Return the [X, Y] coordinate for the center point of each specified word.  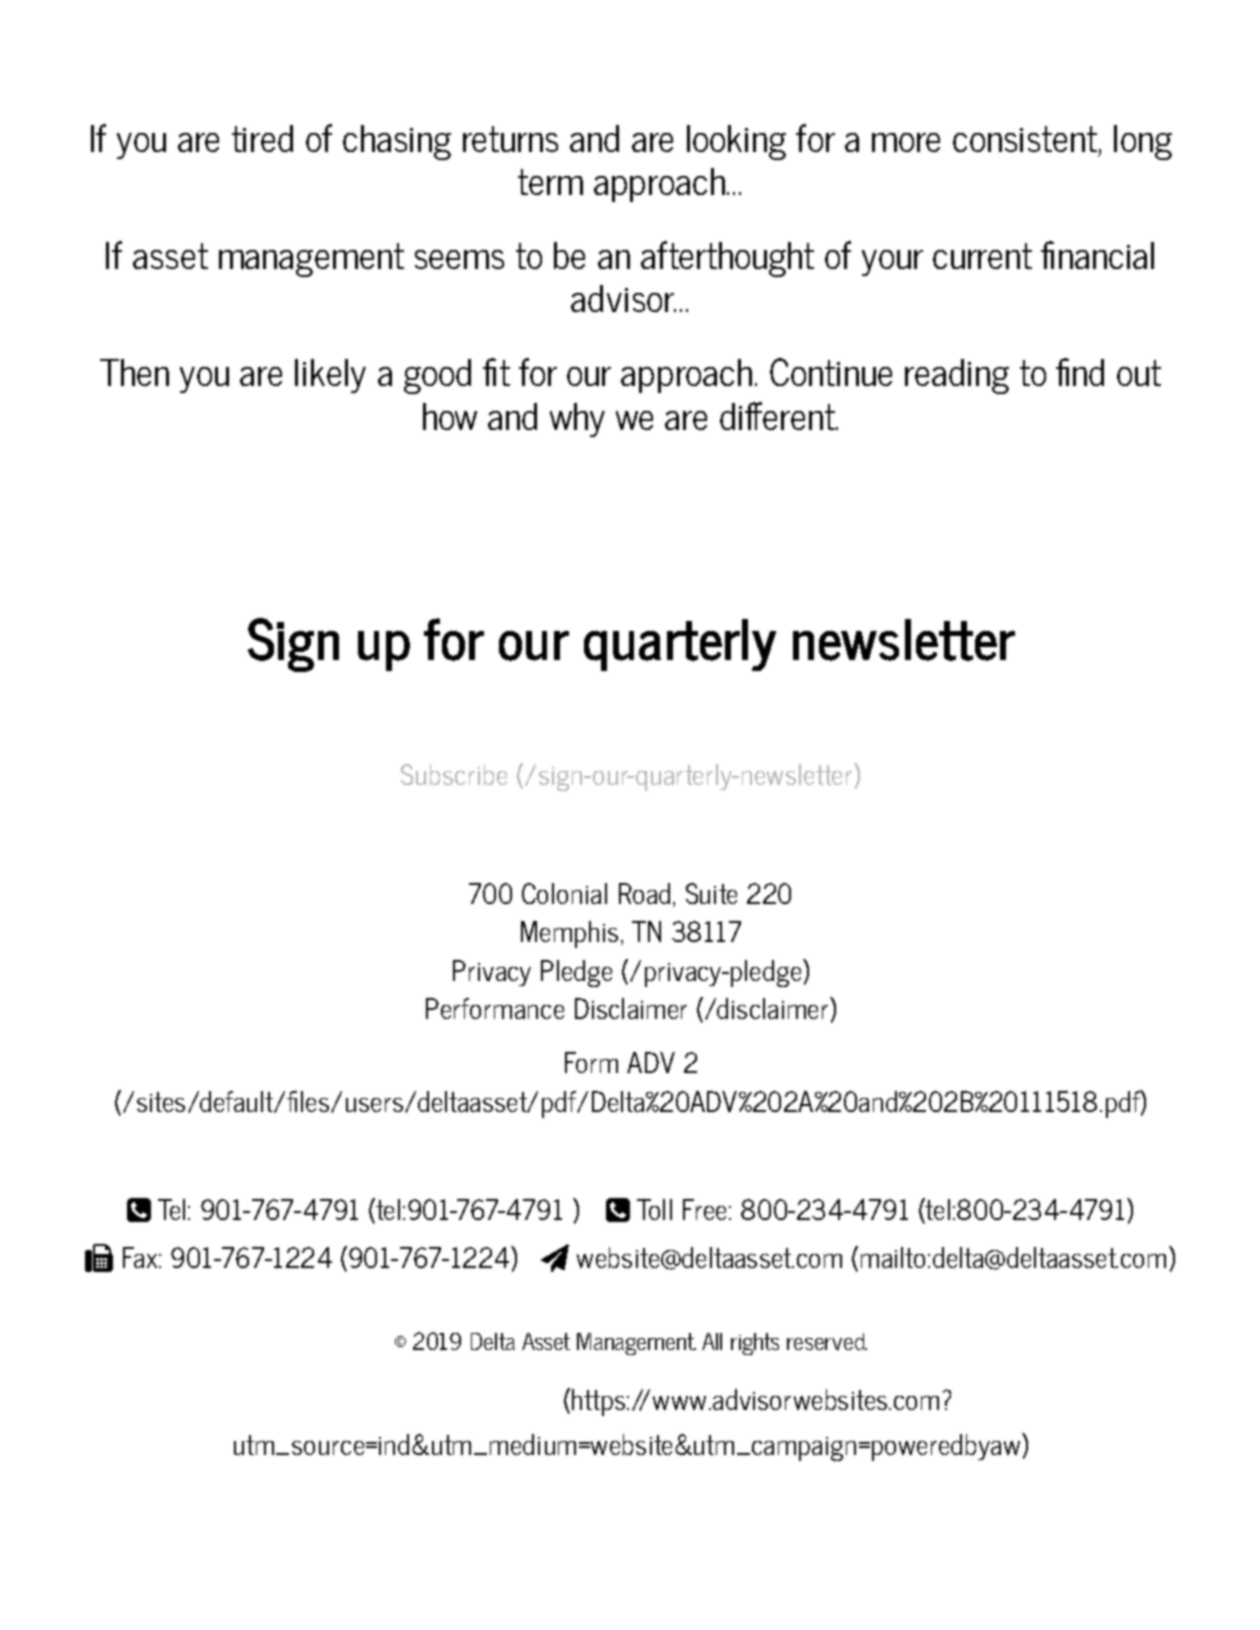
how [450, 416]
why [577, 420]
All [712, 1341]
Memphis [569, 934]
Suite [711, 893]
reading [957, 376]
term [550, 182]
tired [262, 138]
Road [644, 893]
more [906, 142]
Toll [654, 1209]
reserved [827, 1341]
